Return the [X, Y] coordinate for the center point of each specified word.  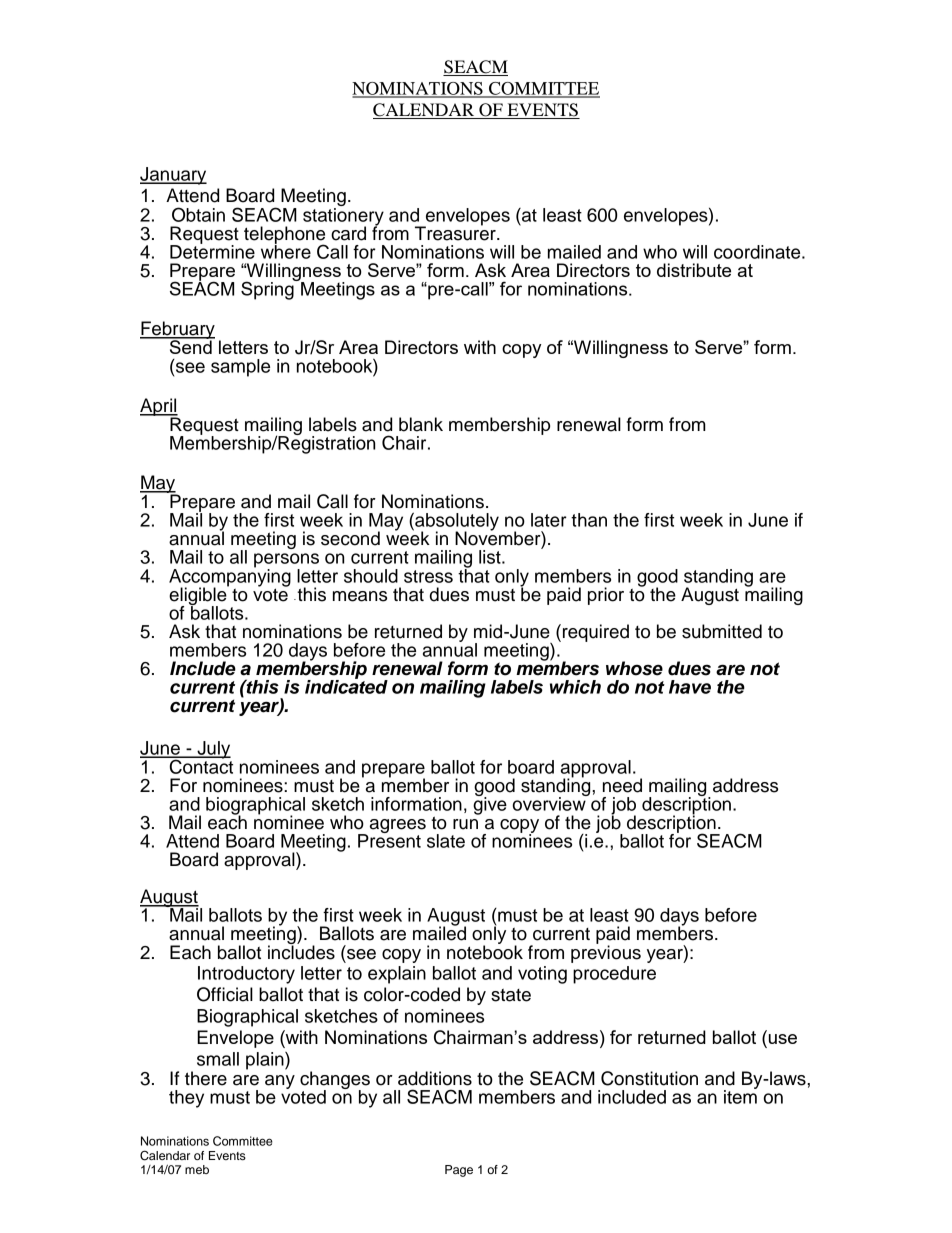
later [549, 520]
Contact [200, 765]
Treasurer [456, 232]
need [622, 785]
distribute [694, 270]
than [589, 520]
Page [459, 1171]
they [186, 1099]
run [465, 824]
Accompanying [230, 578]
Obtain [198, 214]
